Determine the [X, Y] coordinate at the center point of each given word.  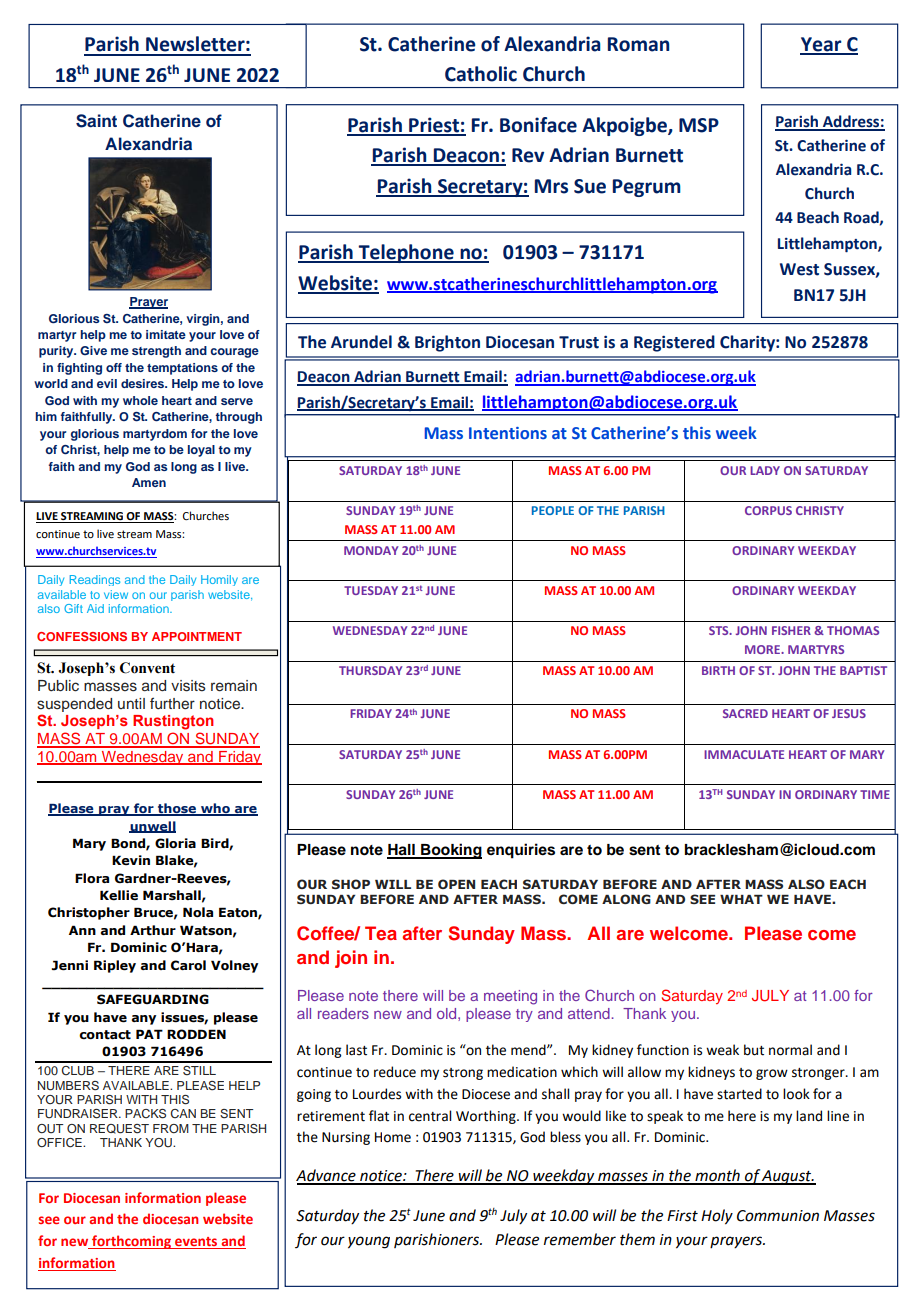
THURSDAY [371, 670]
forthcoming [132, 1242]
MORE [763, 649]
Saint [96, 121]
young [369, 1242]
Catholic [481, 74]
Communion [778, 1216]
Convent [147, 668]
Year [822, 45]
